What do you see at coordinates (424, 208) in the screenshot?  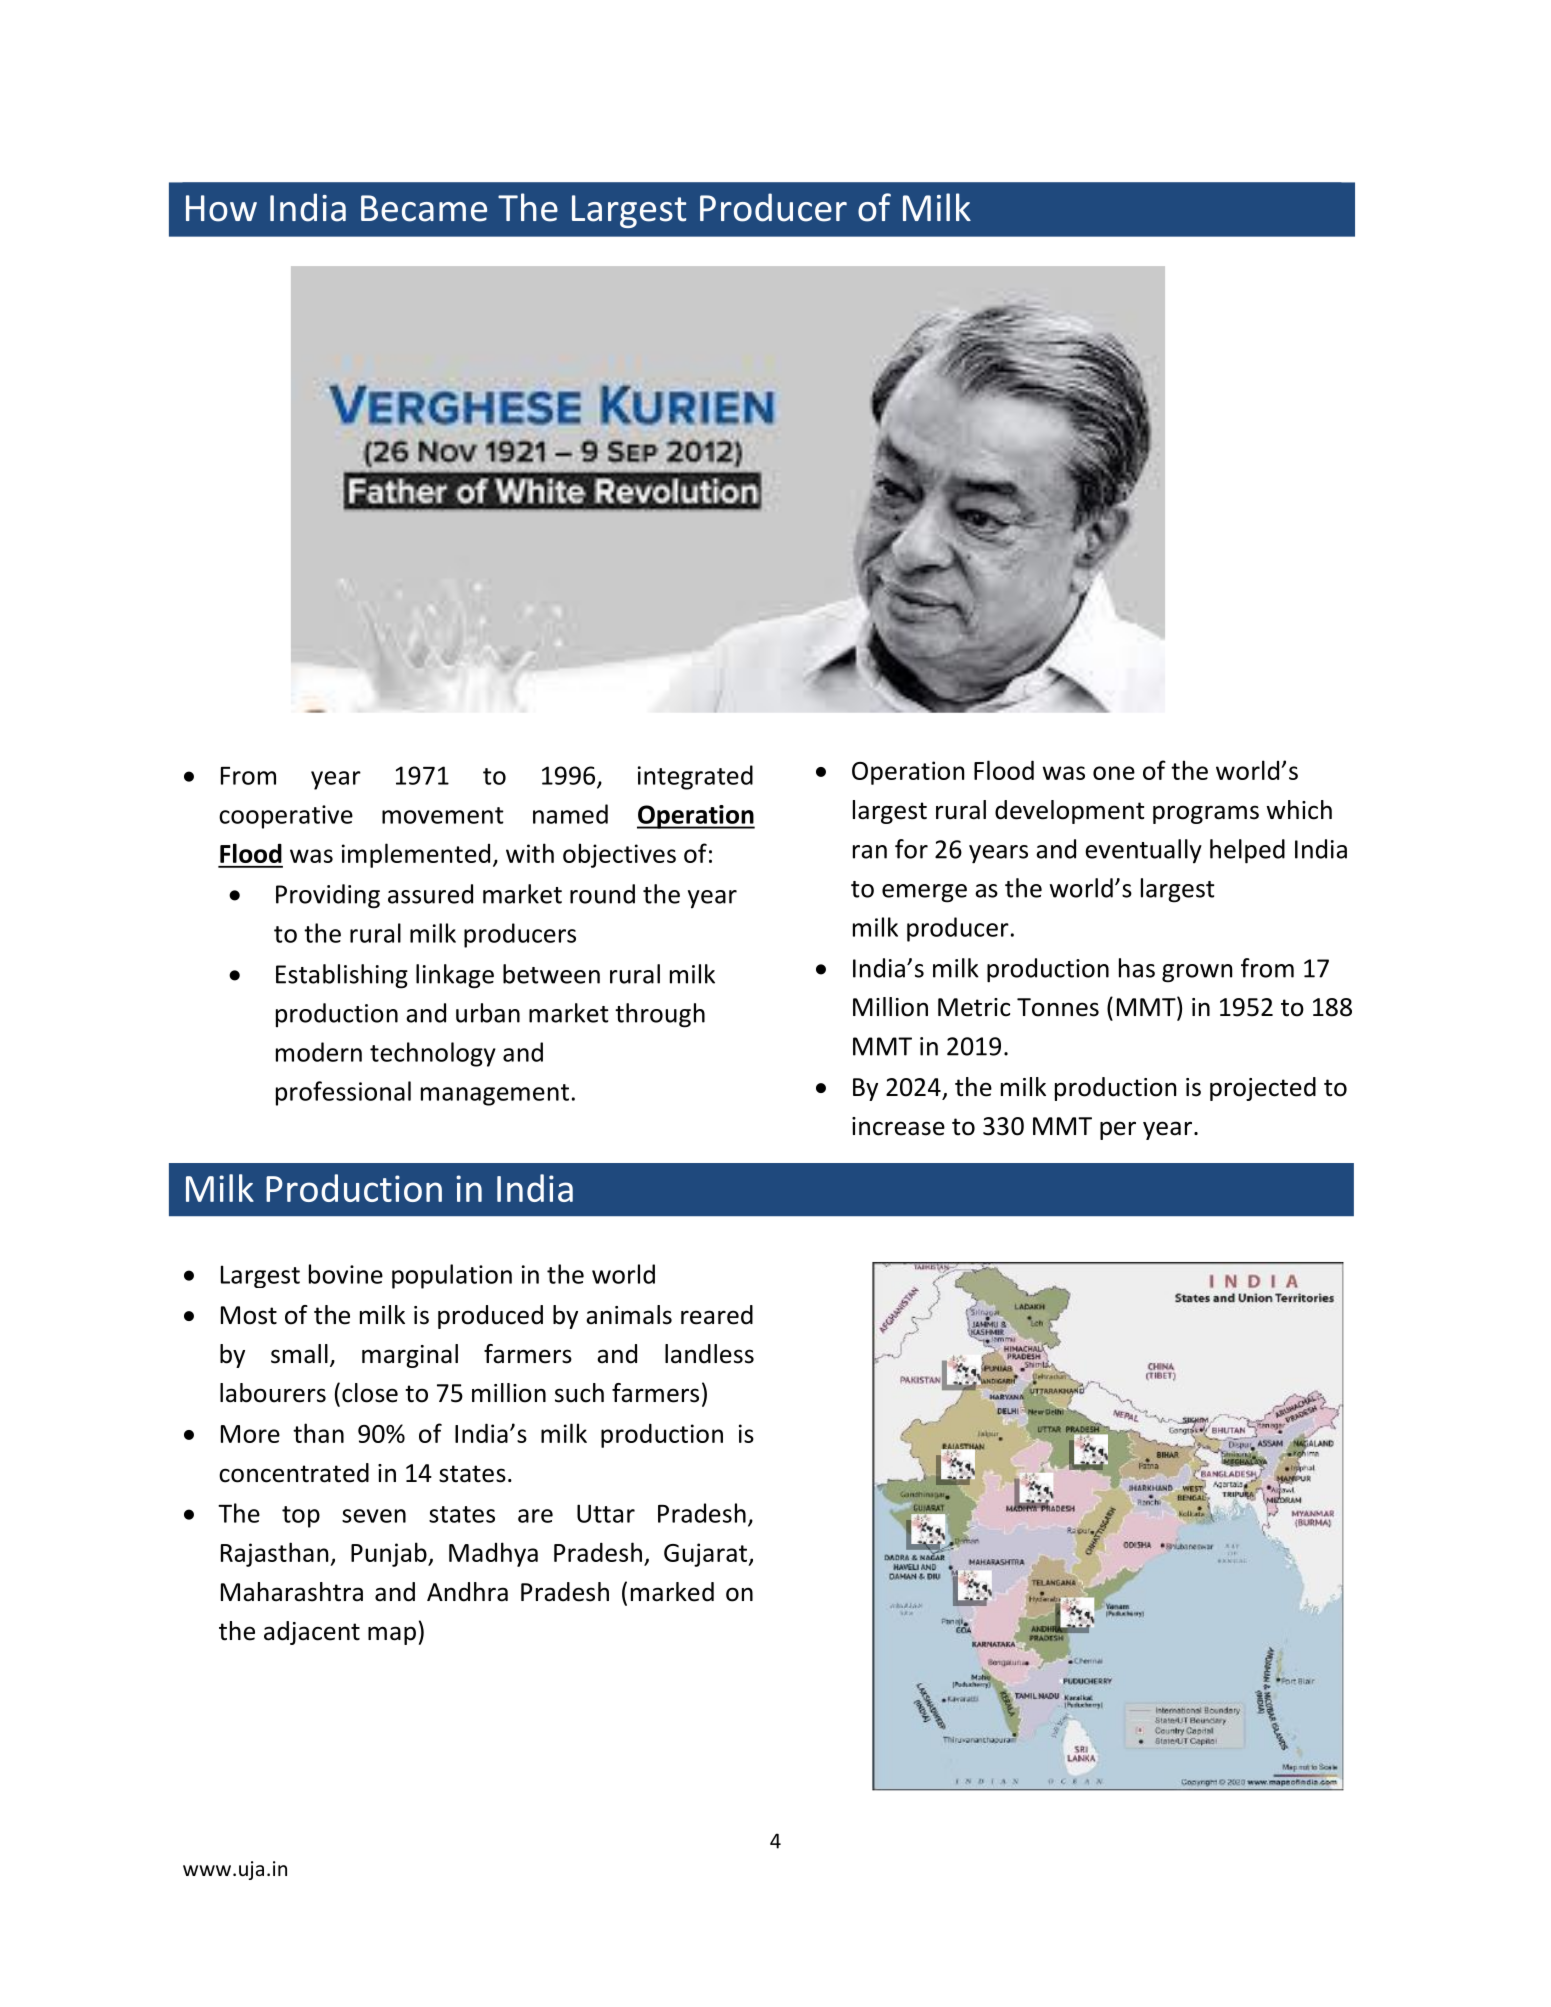 I see `Became` at bounding box center [424, 208].
